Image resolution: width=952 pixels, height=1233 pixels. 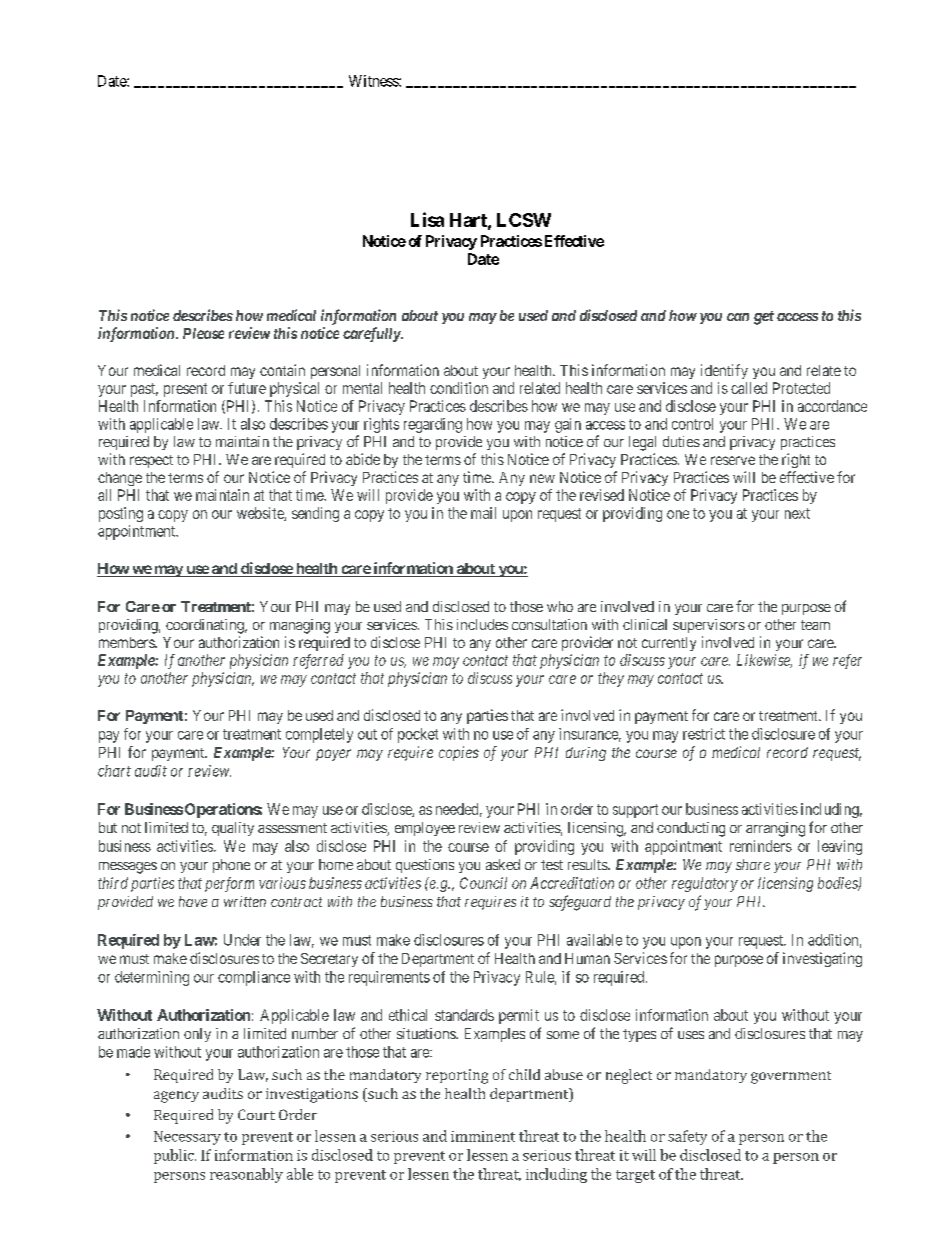 What do you see at coordinates (753, 864) in the document?
I see `share` at bounding box center [753, 864].
